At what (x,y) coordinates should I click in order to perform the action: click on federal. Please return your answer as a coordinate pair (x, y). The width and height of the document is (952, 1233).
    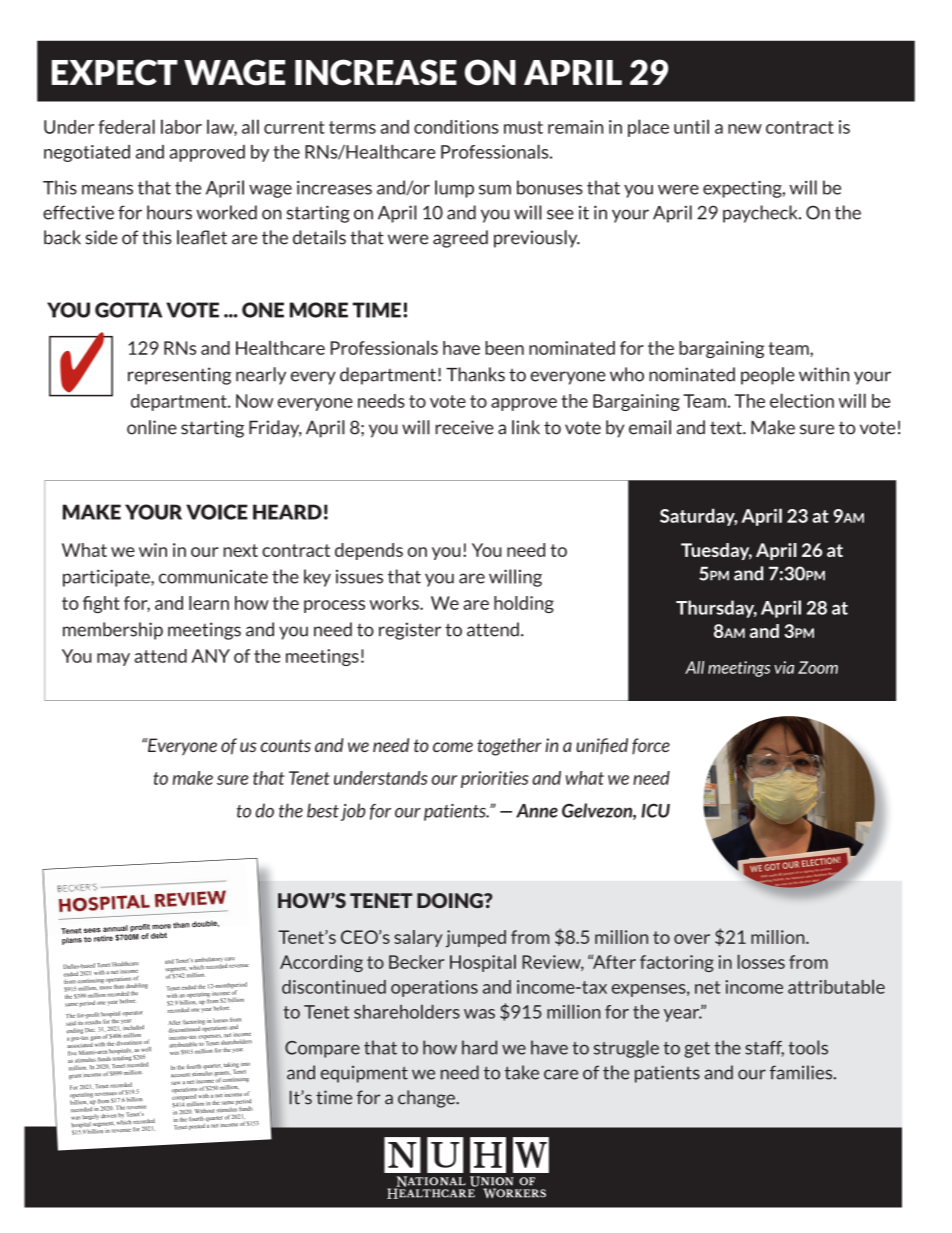
    Looking at the image, I should click on (126, 126).
